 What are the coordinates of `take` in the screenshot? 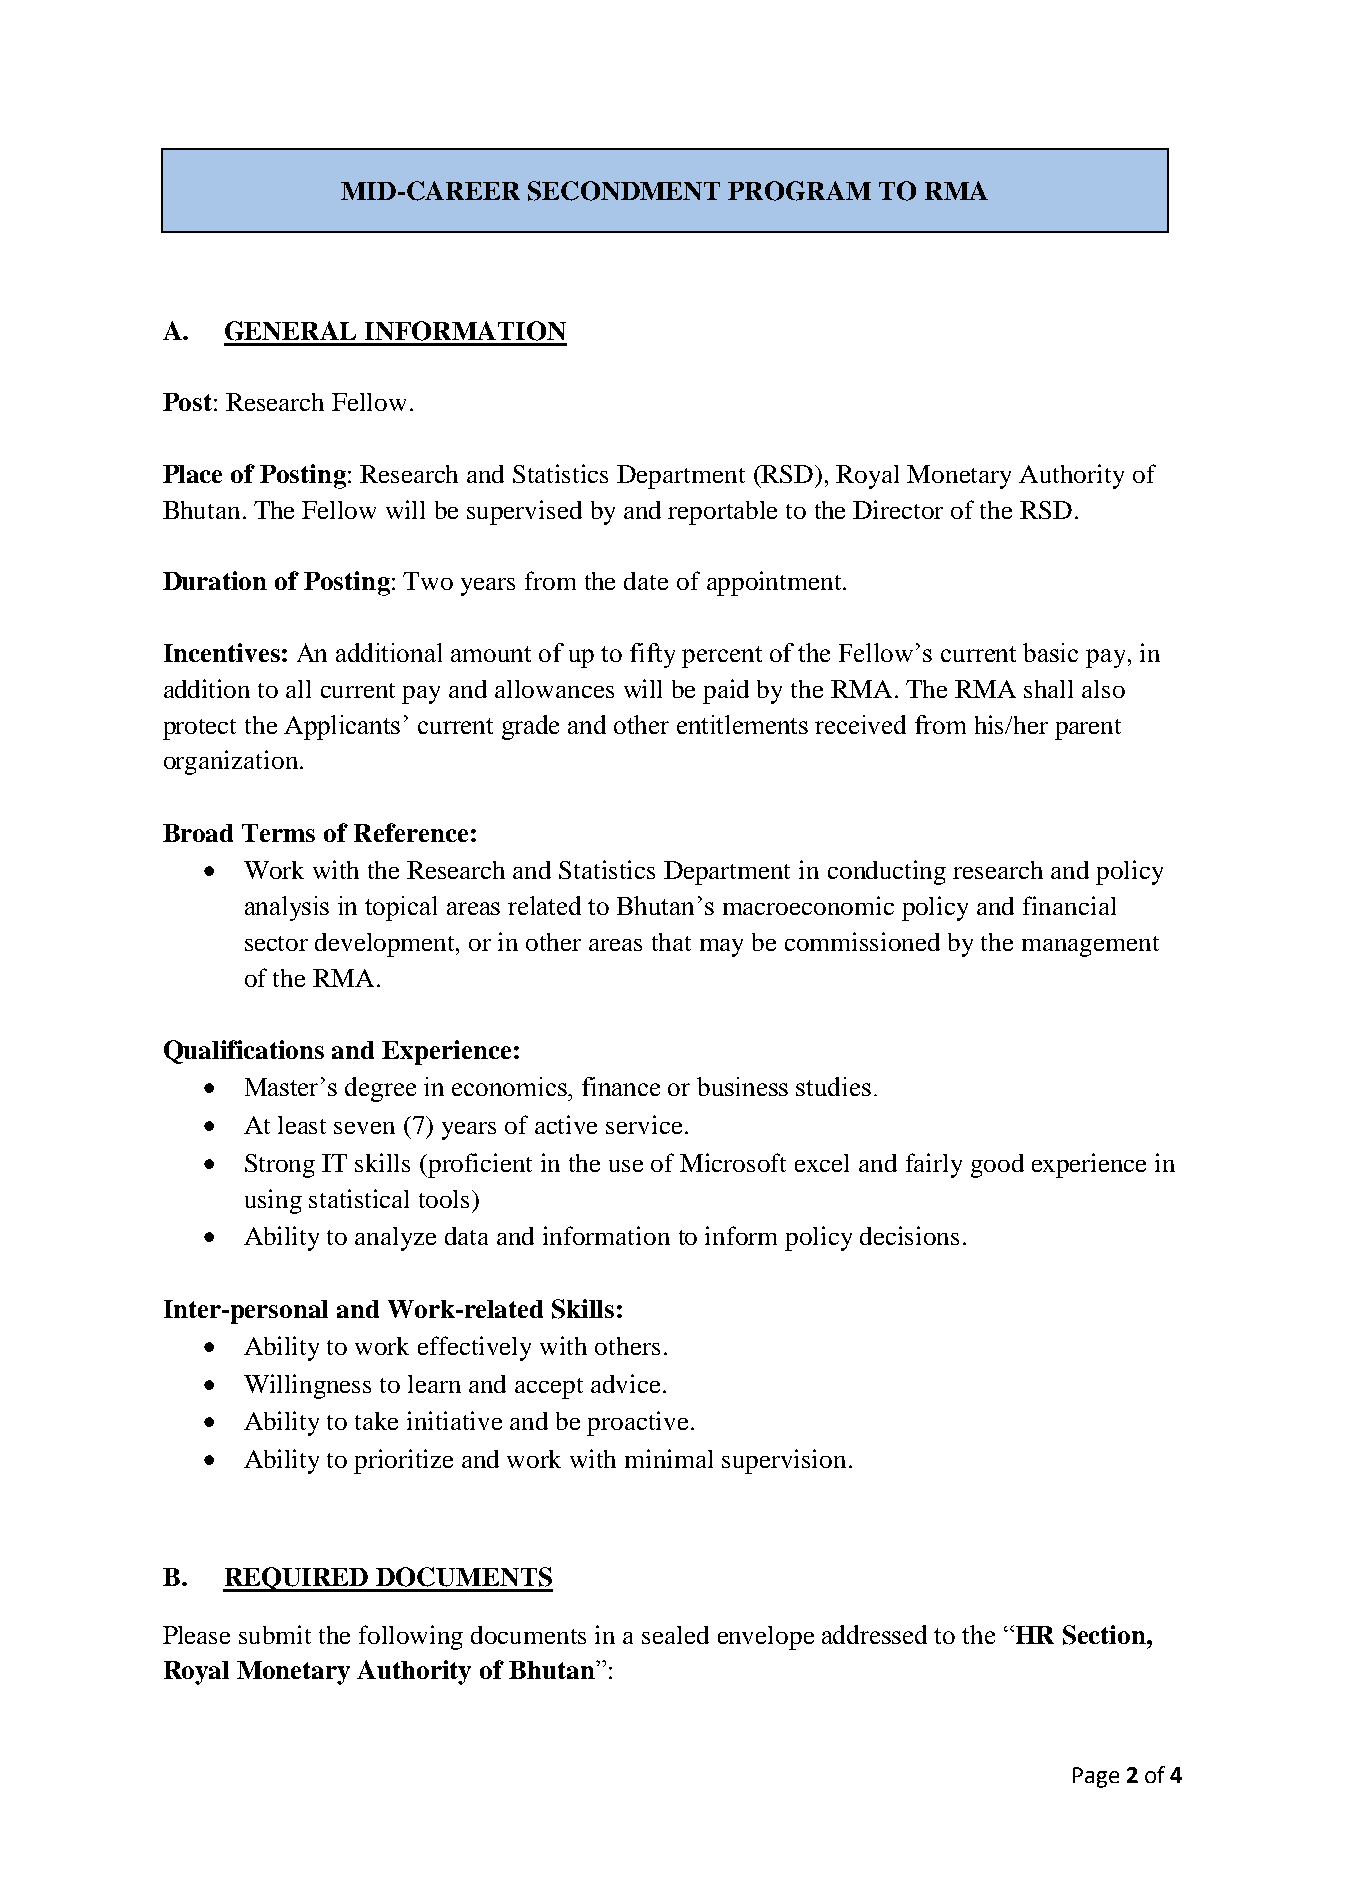 It's located at (376, 1421).
